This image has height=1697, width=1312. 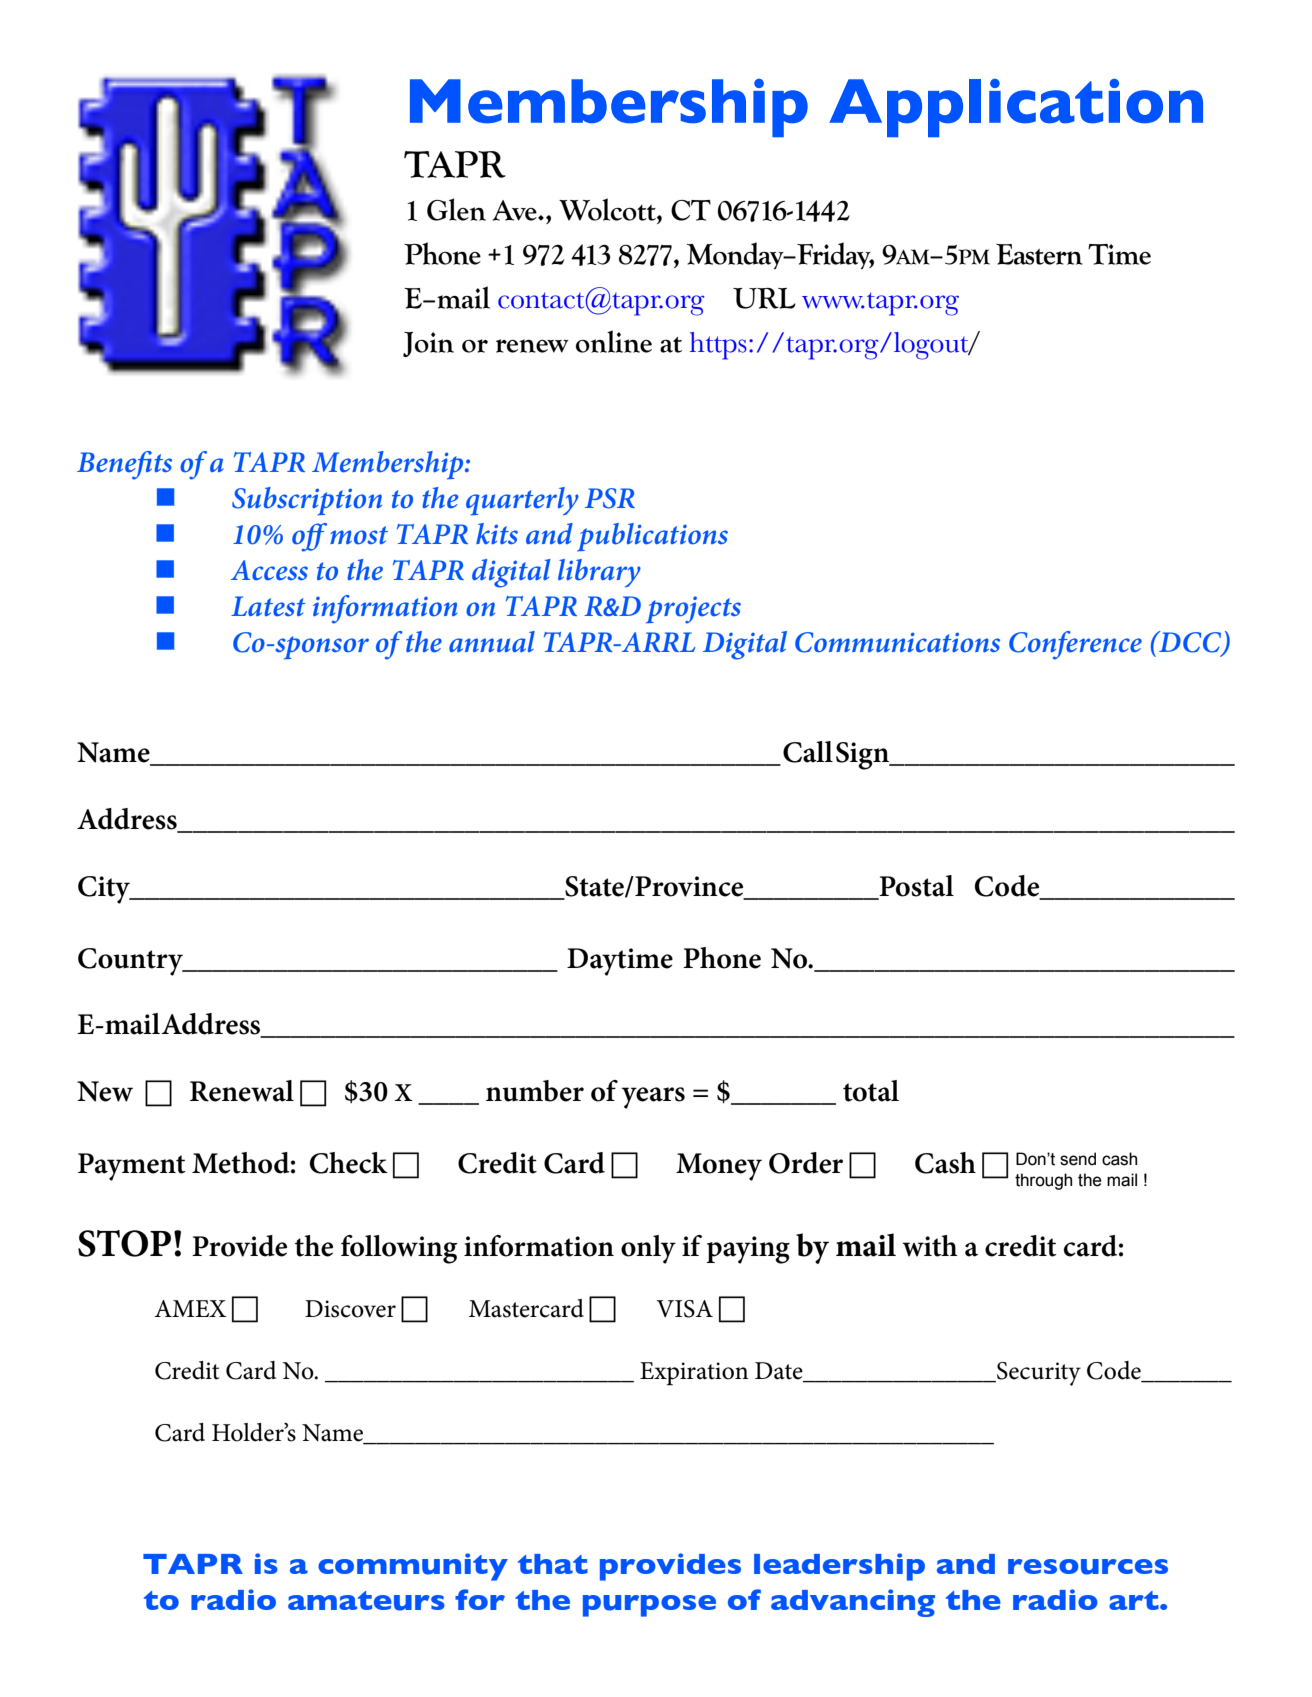 What do you see at coordinates (456, 209) in the image?
I see `Glen` at bounding box center [456, 209].
